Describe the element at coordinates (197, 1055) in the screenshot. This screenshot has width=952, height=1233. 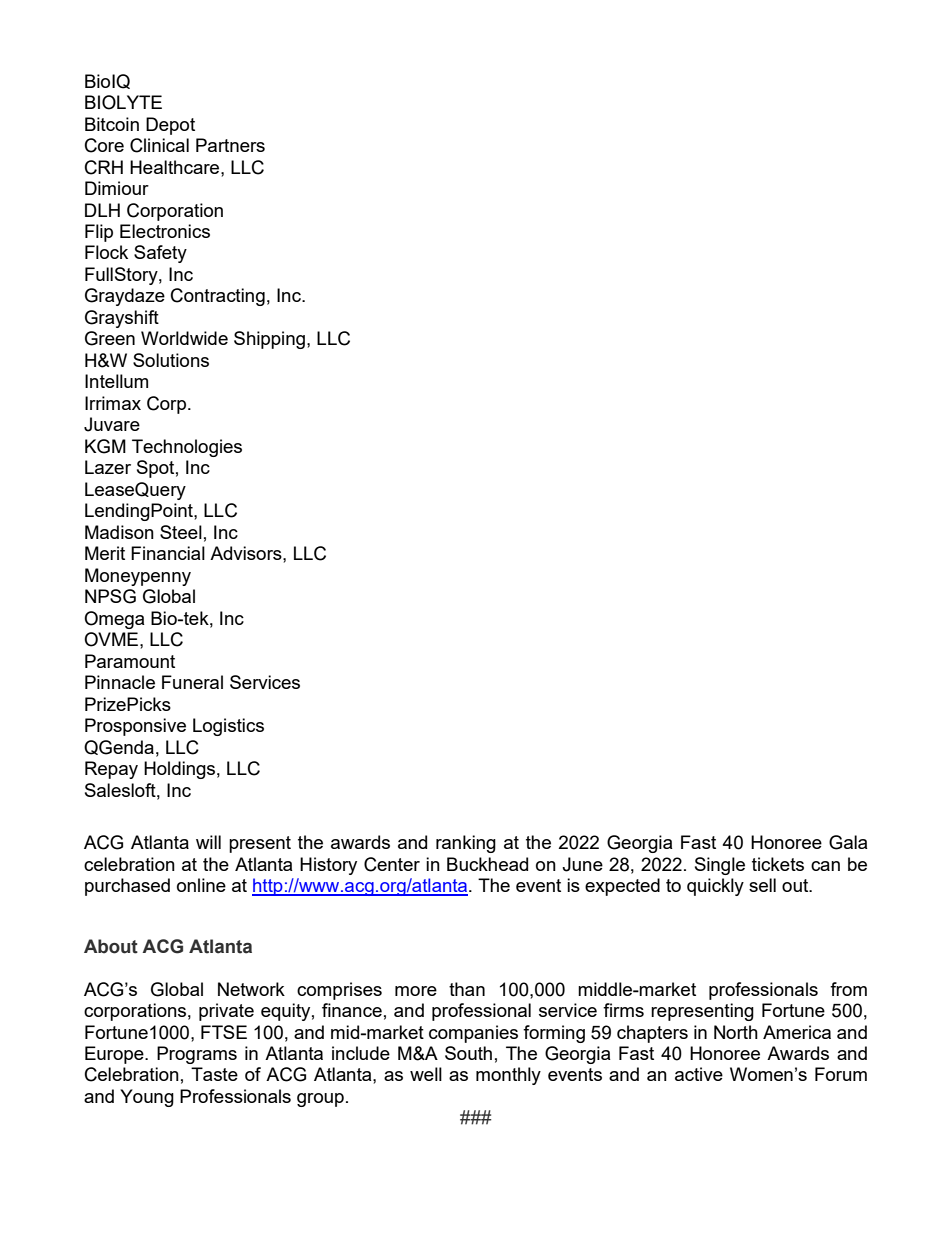
I see `Programs` at that location.
